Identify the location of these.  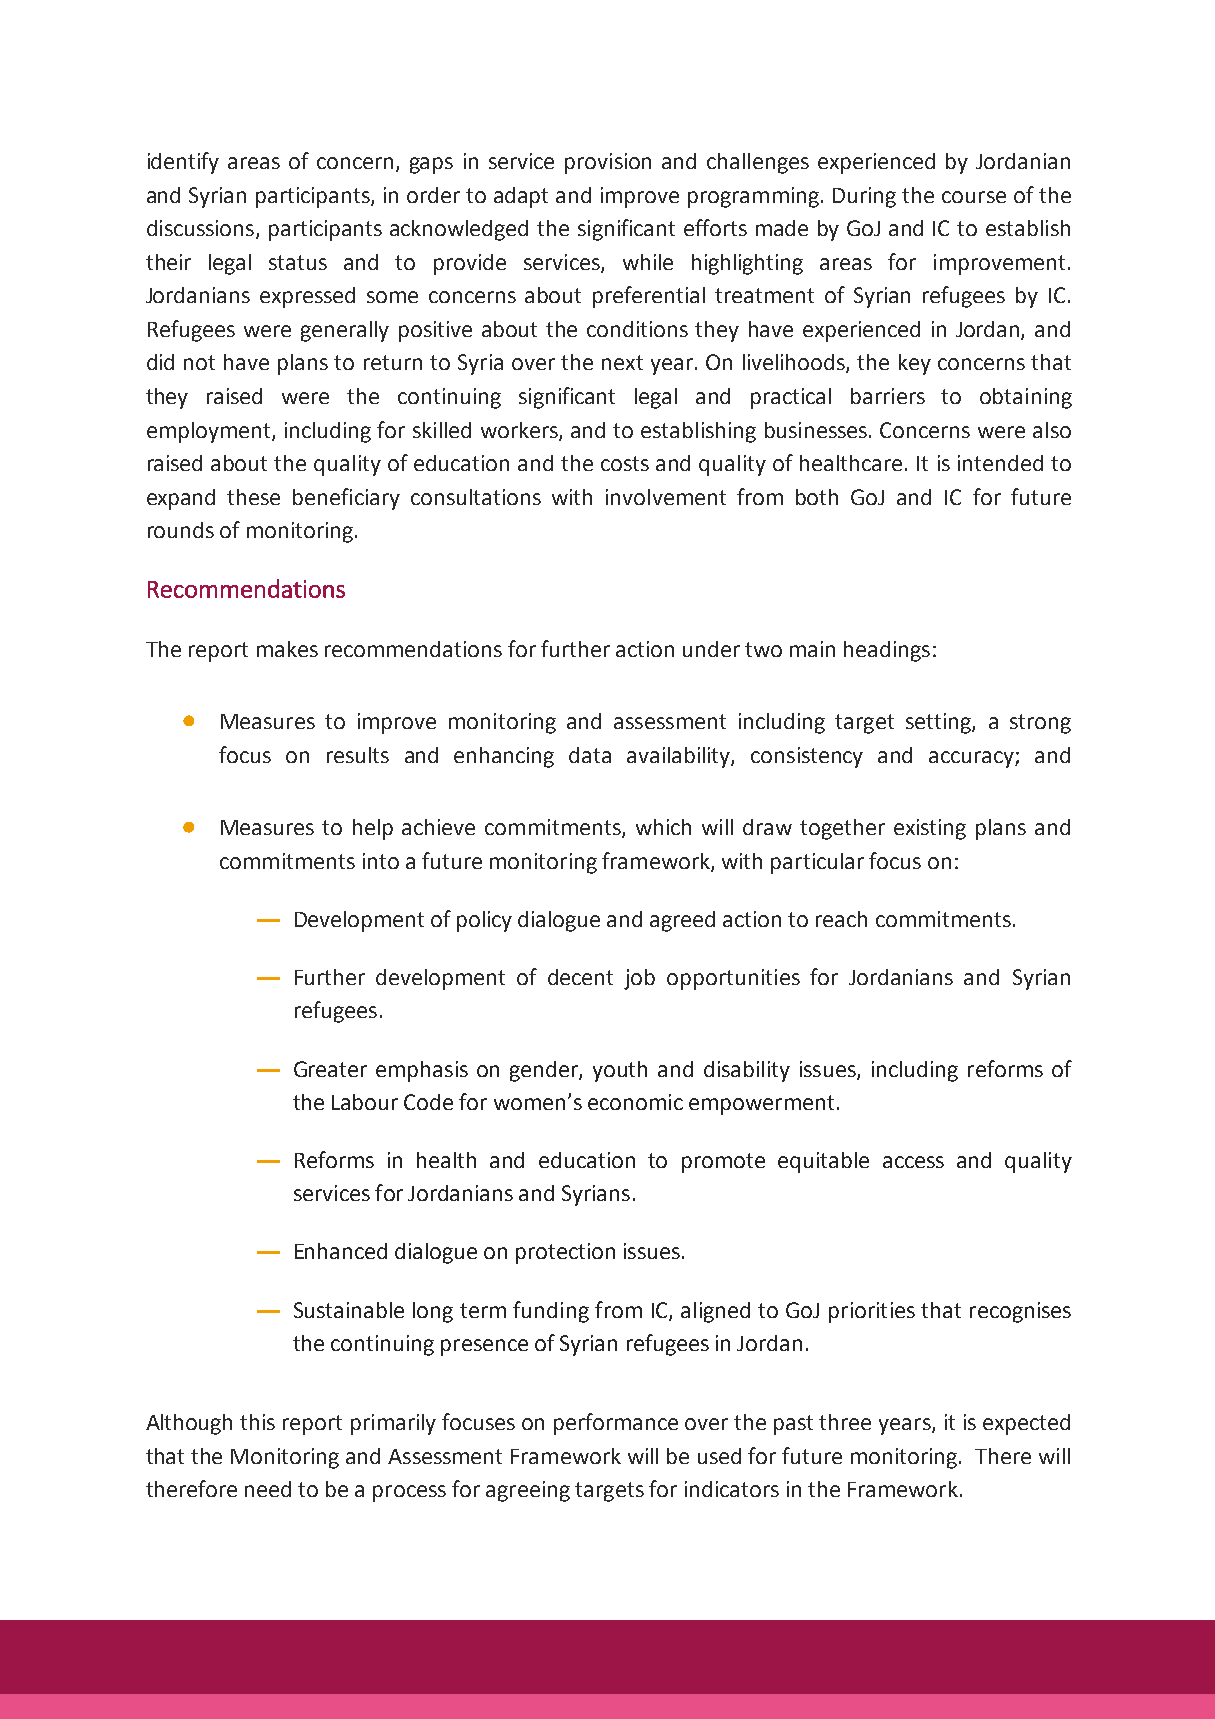
(253, 497).
